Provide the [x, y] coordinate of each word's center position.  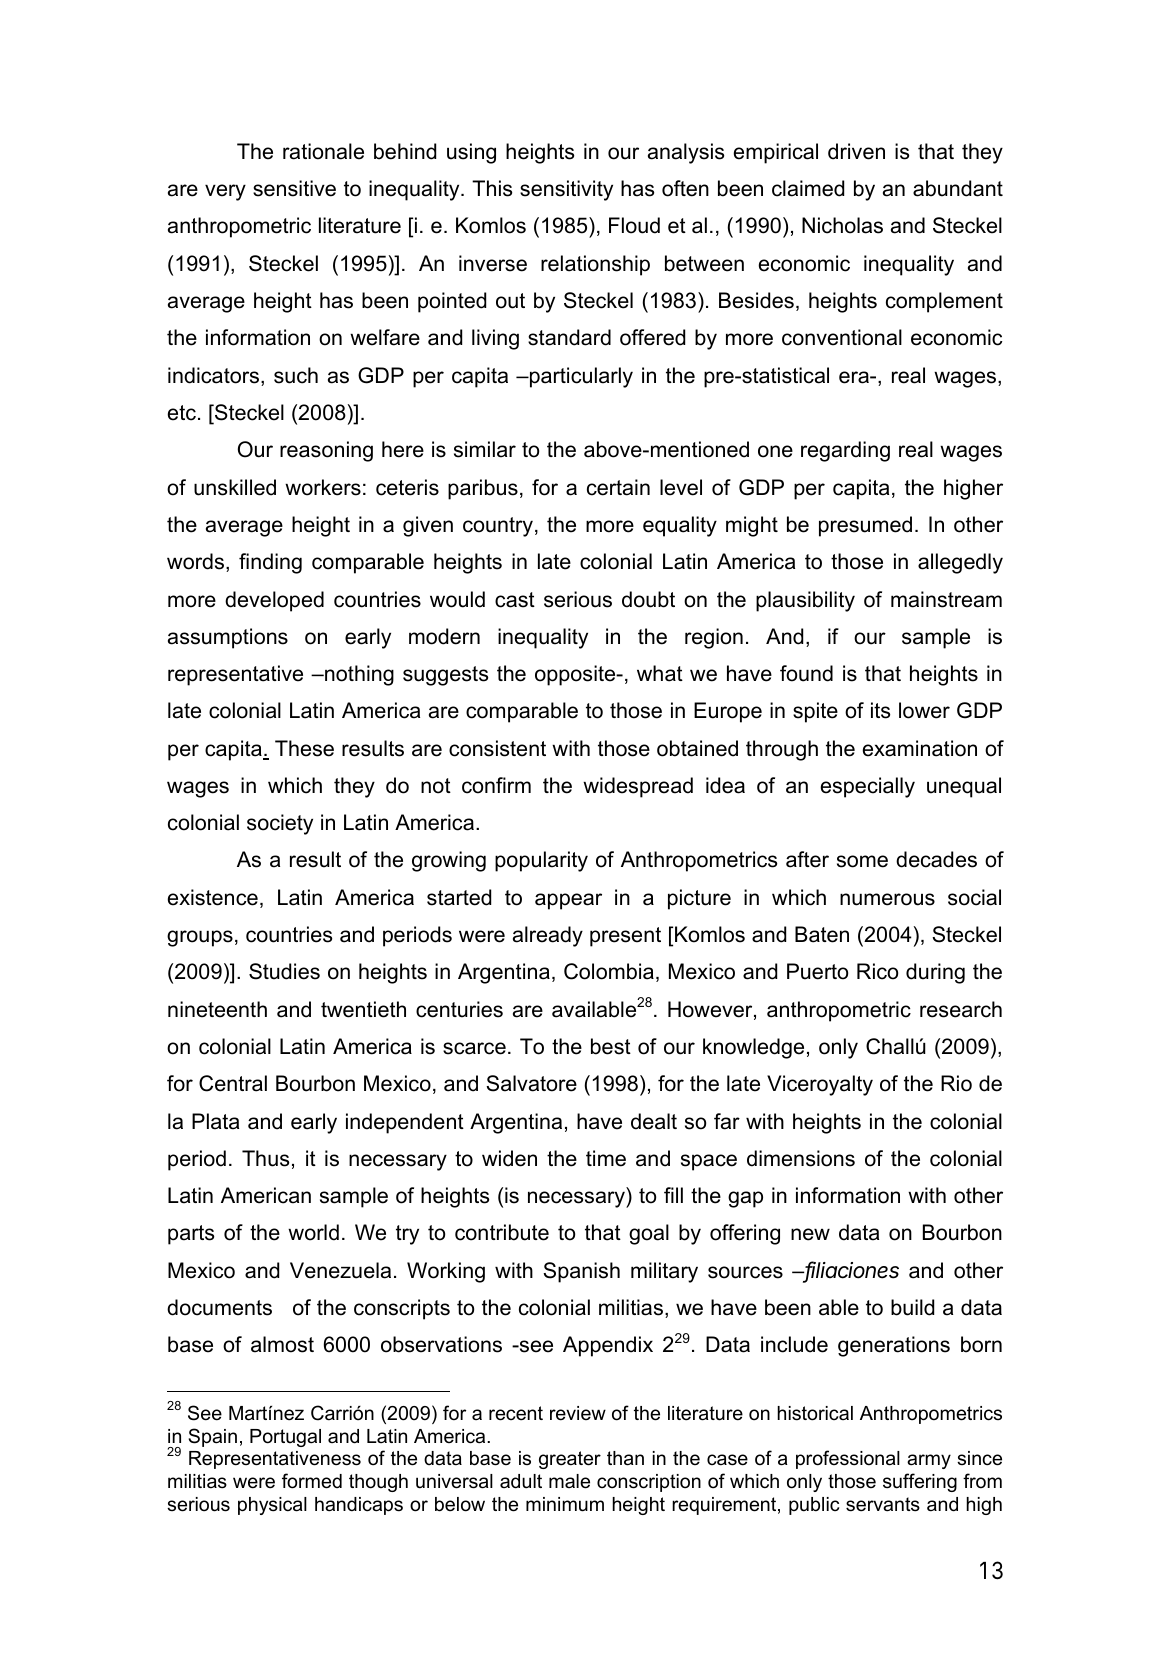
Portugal [285, 1438]
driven [856, 151]
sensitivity [566, 190]
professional [848, 1459]
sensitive [294, 188]
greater [570, 1460]
